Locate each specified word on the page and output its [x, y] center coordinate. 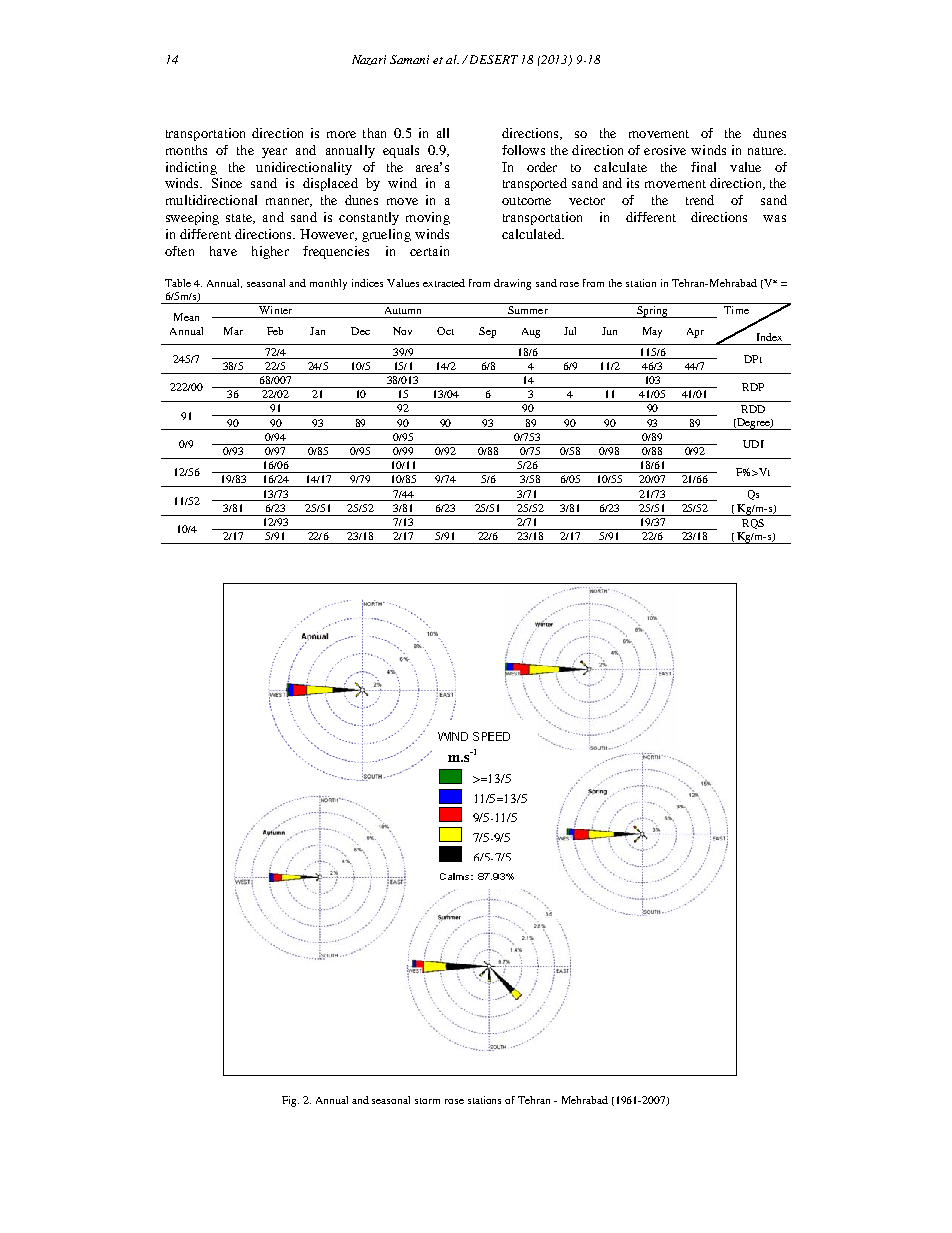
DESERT [494, 59]
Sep [487, 332]
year [274, 153]
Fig [290, 1101]
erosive [665, 150]
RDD [753, 409]
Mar [233, 331]
